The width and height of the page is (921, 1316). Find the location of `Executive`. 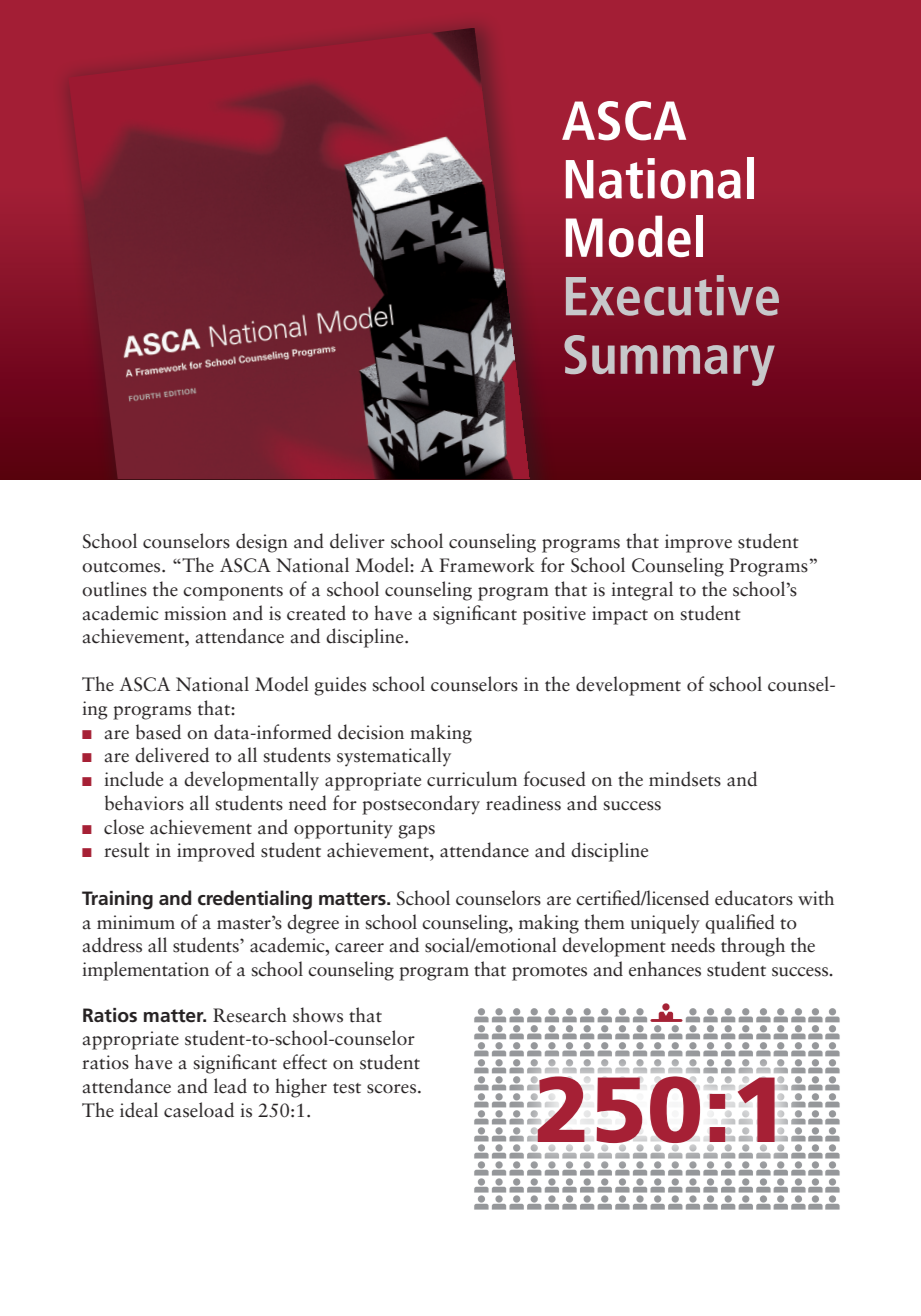

Executive is located at coordinates (672, 295).
